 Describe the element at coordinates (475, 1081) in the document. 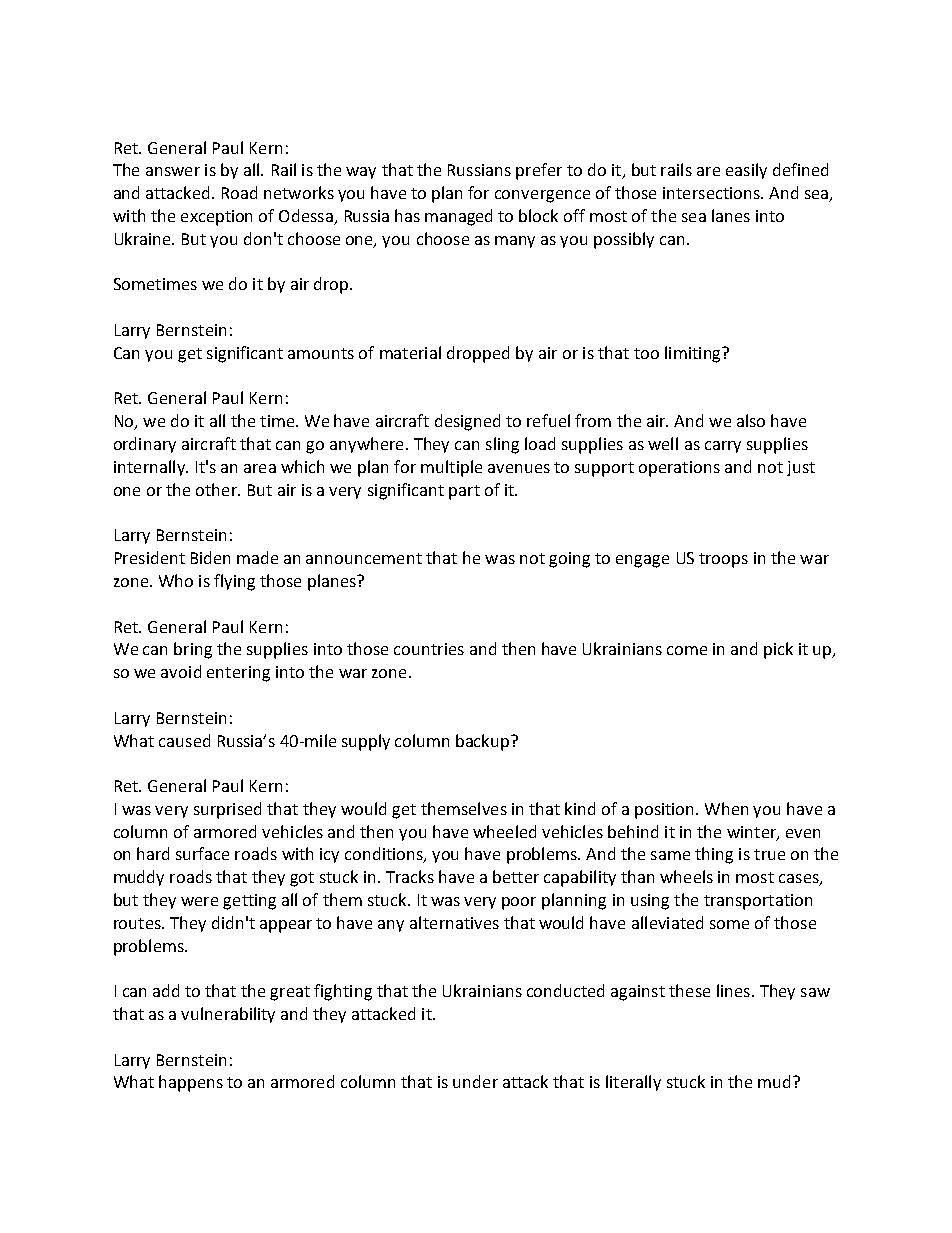

I see `under` at that location.
